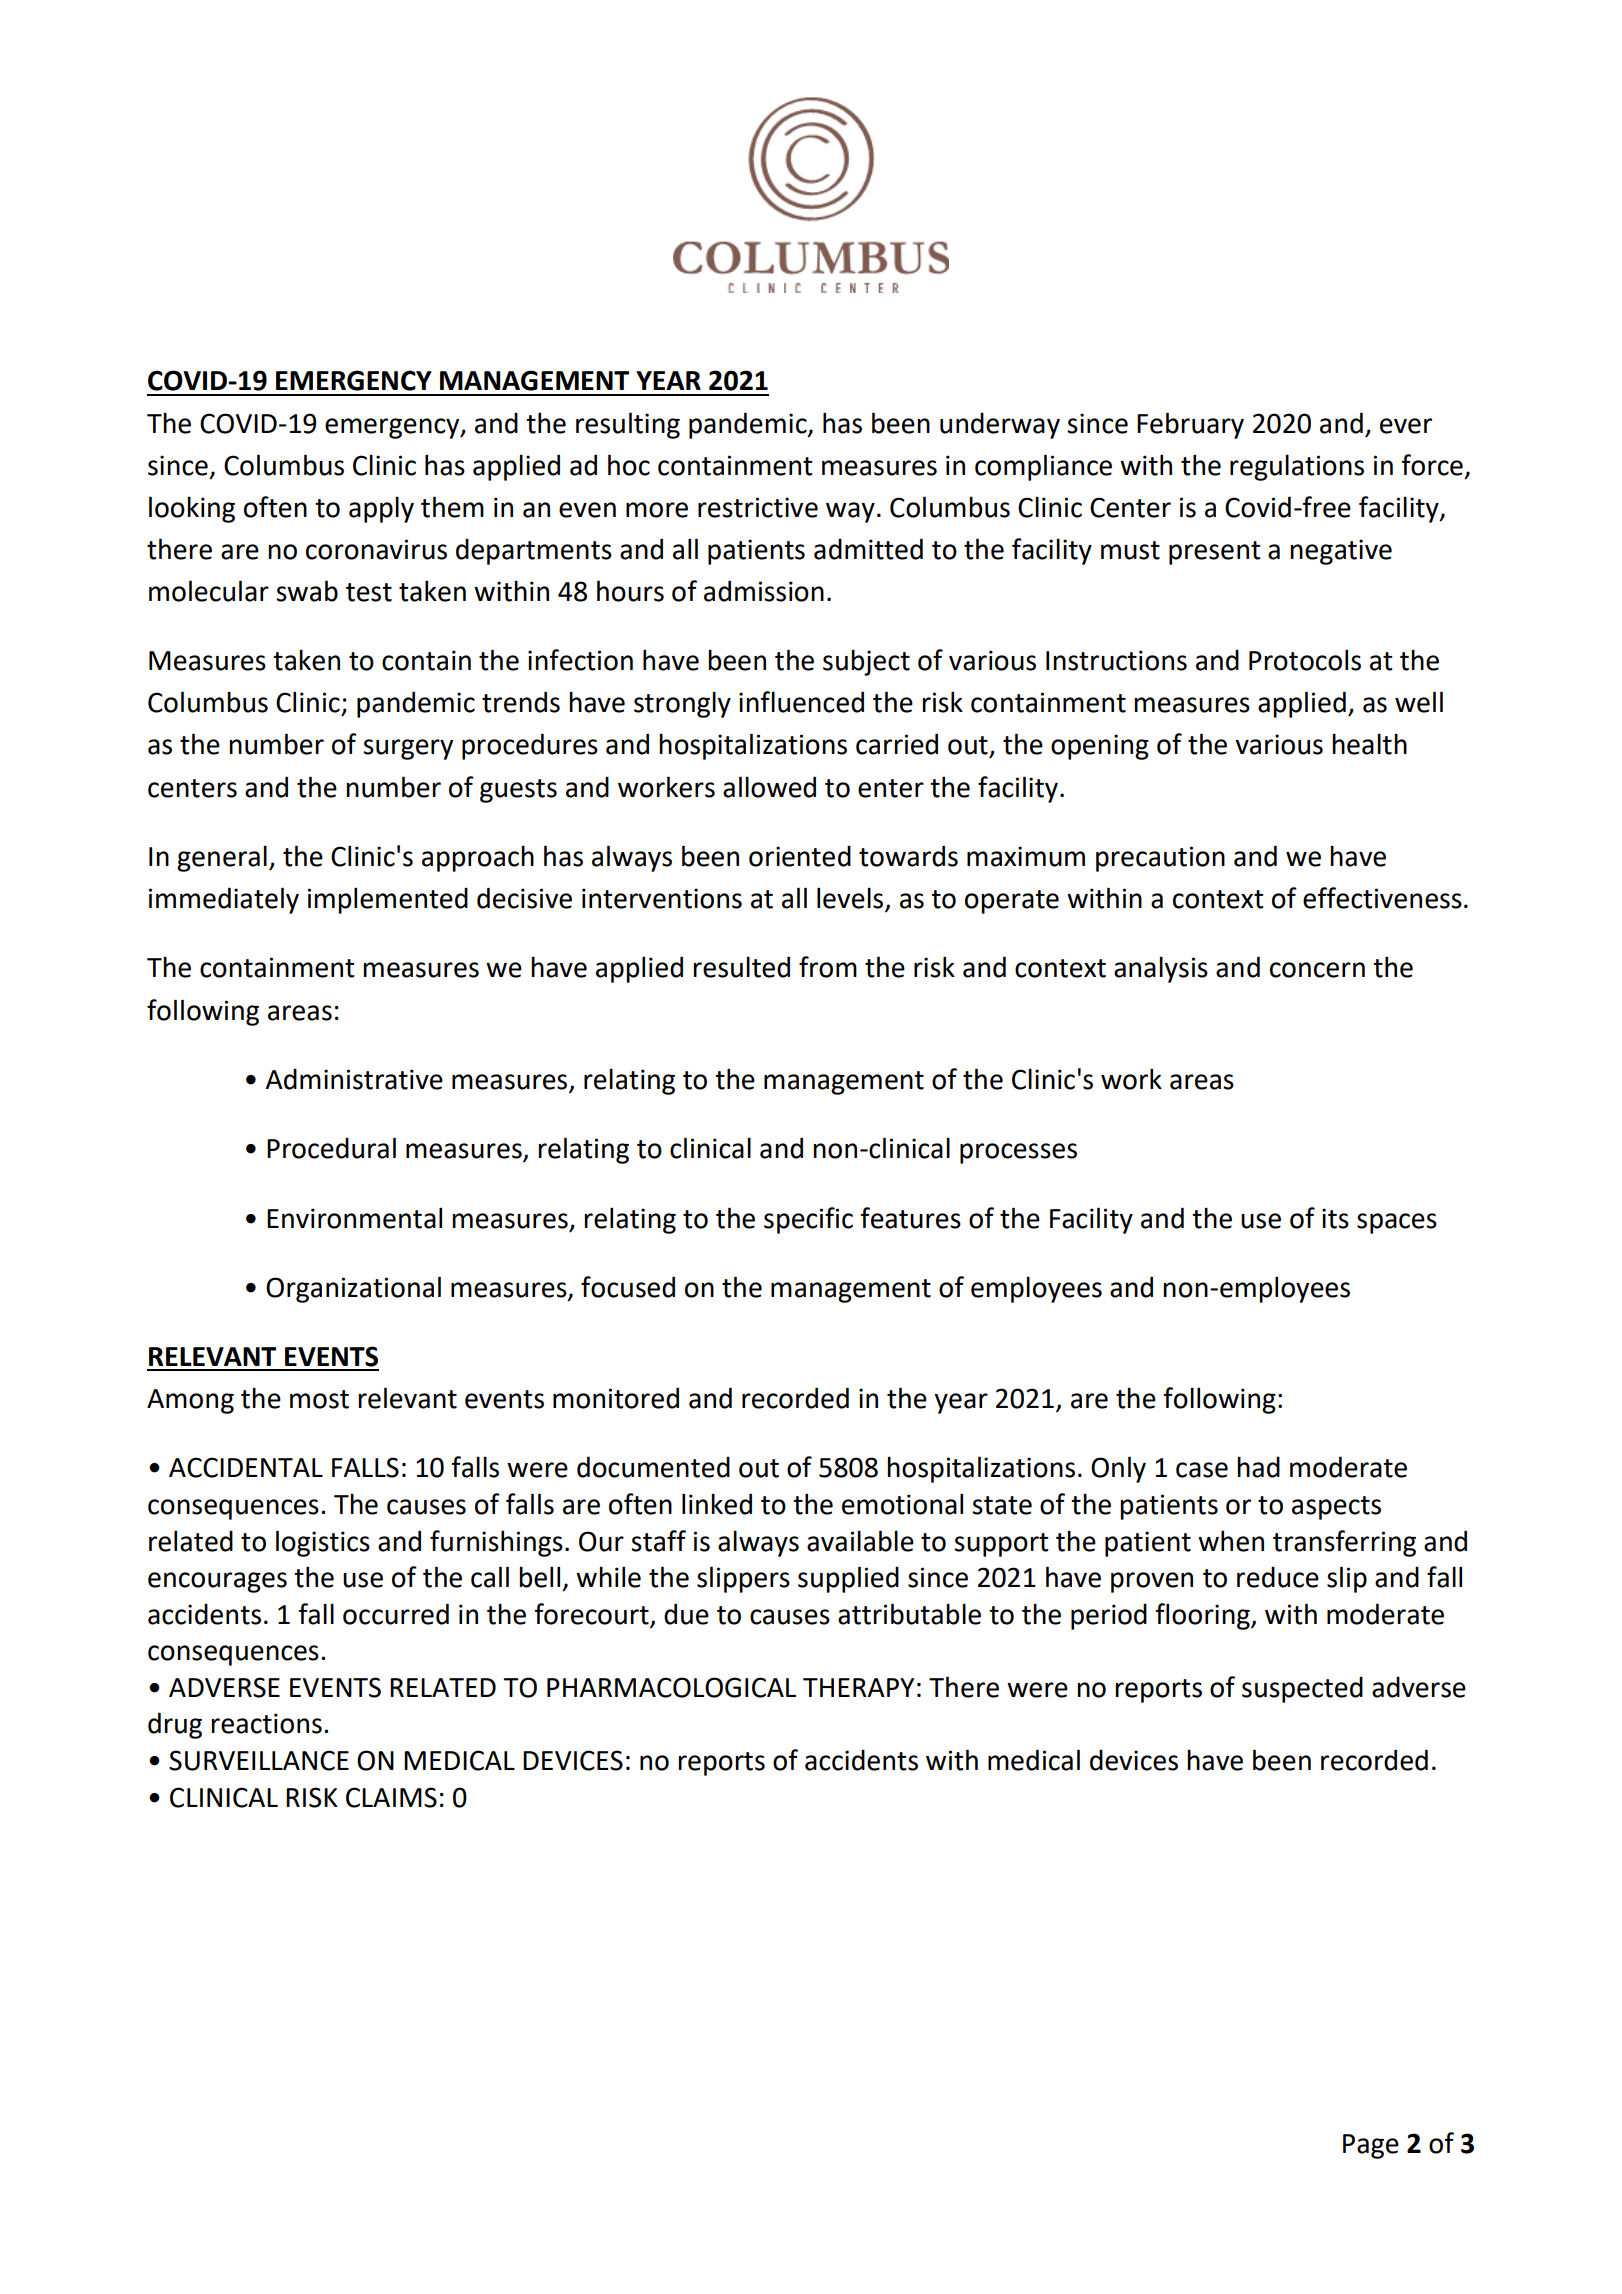 The image size is (1622, 2294). I want to click on surgery, so click(408, 749).
